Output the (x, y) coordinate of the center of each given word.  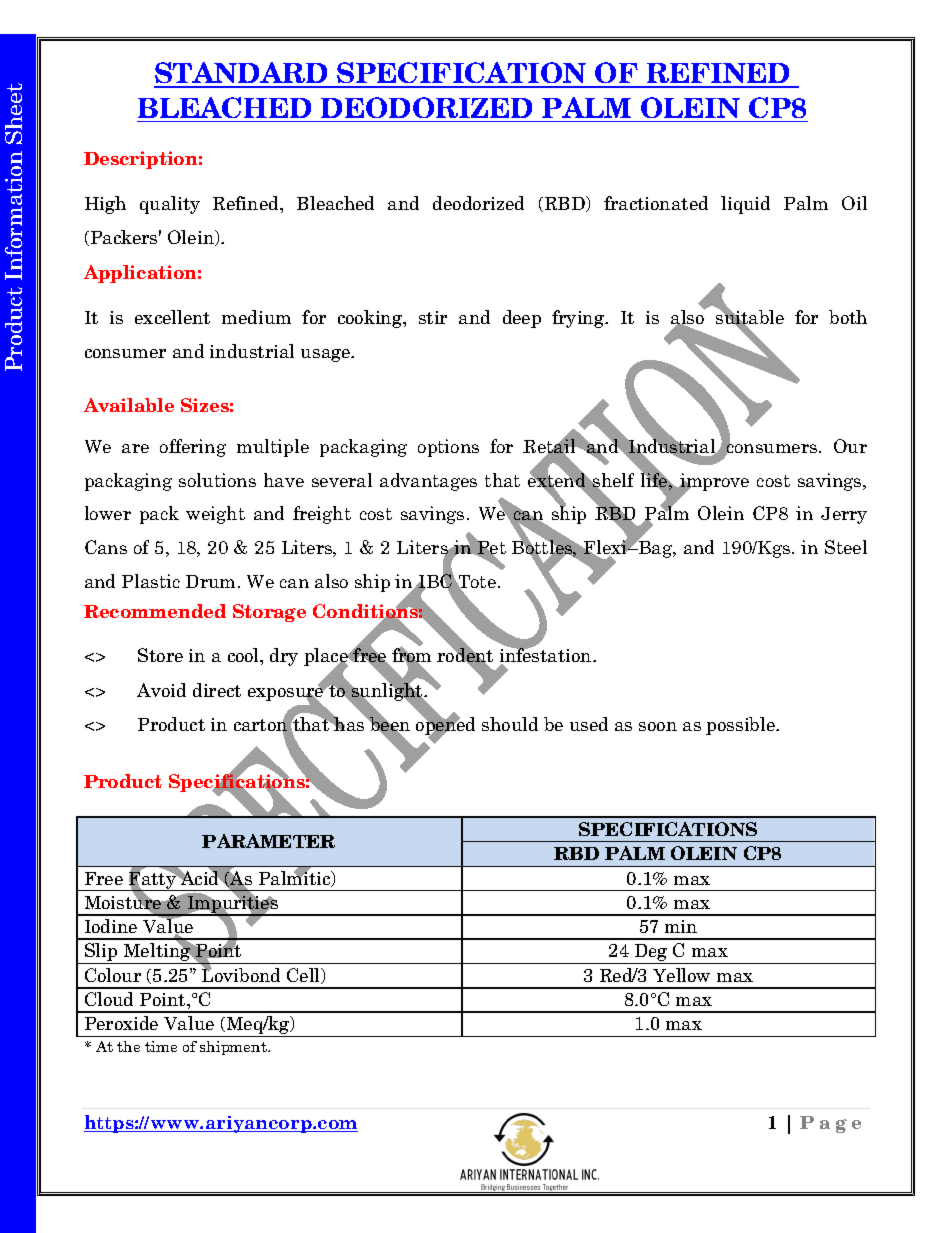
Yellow (681, 975)
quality (170, 205)
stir (433, 317)
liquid (745, 205)
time (161, 1046)
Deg (651, 954)
